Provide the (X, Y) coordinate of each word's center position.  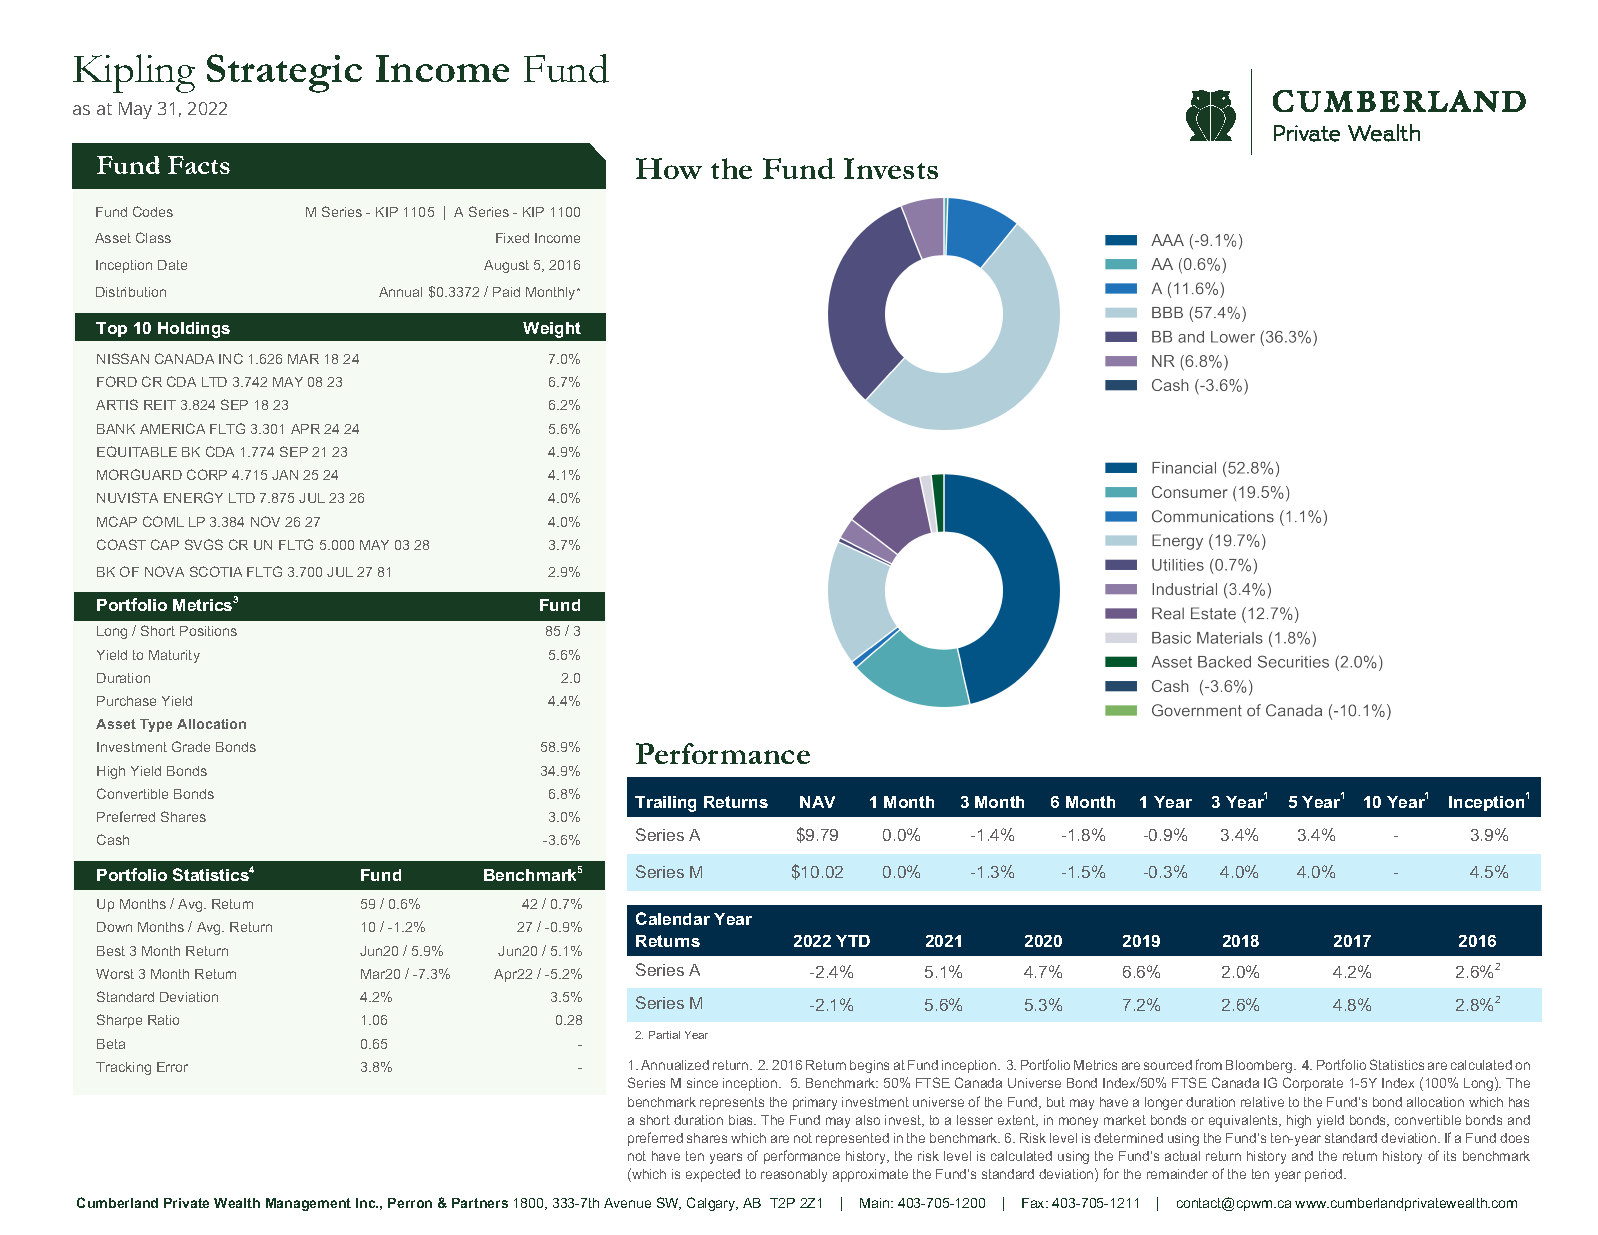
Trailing (665, 804)
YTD (853, 941)
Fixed (512, 238)
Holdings (194, 330)
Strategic (284, 73)
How (669, 168)
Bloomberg (1260, 1066)
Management (308, 1204)
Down (114, 927)
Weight (552, 330)
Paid (506, 292)
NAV (817, 802)
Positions (208, 631)
